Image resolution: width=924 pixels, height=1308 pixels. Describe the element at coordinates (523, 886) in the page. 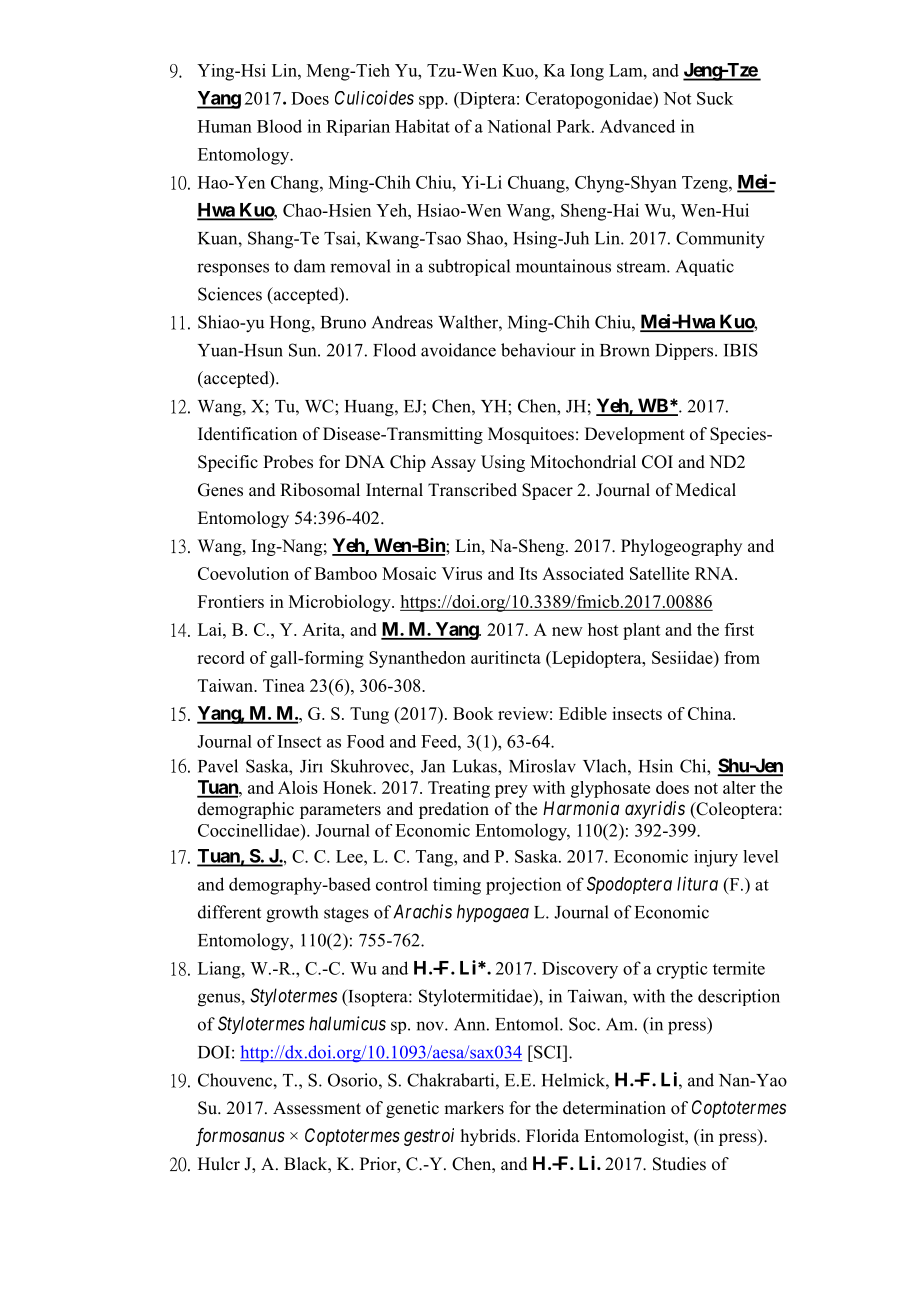

I see `projection` at that location.
